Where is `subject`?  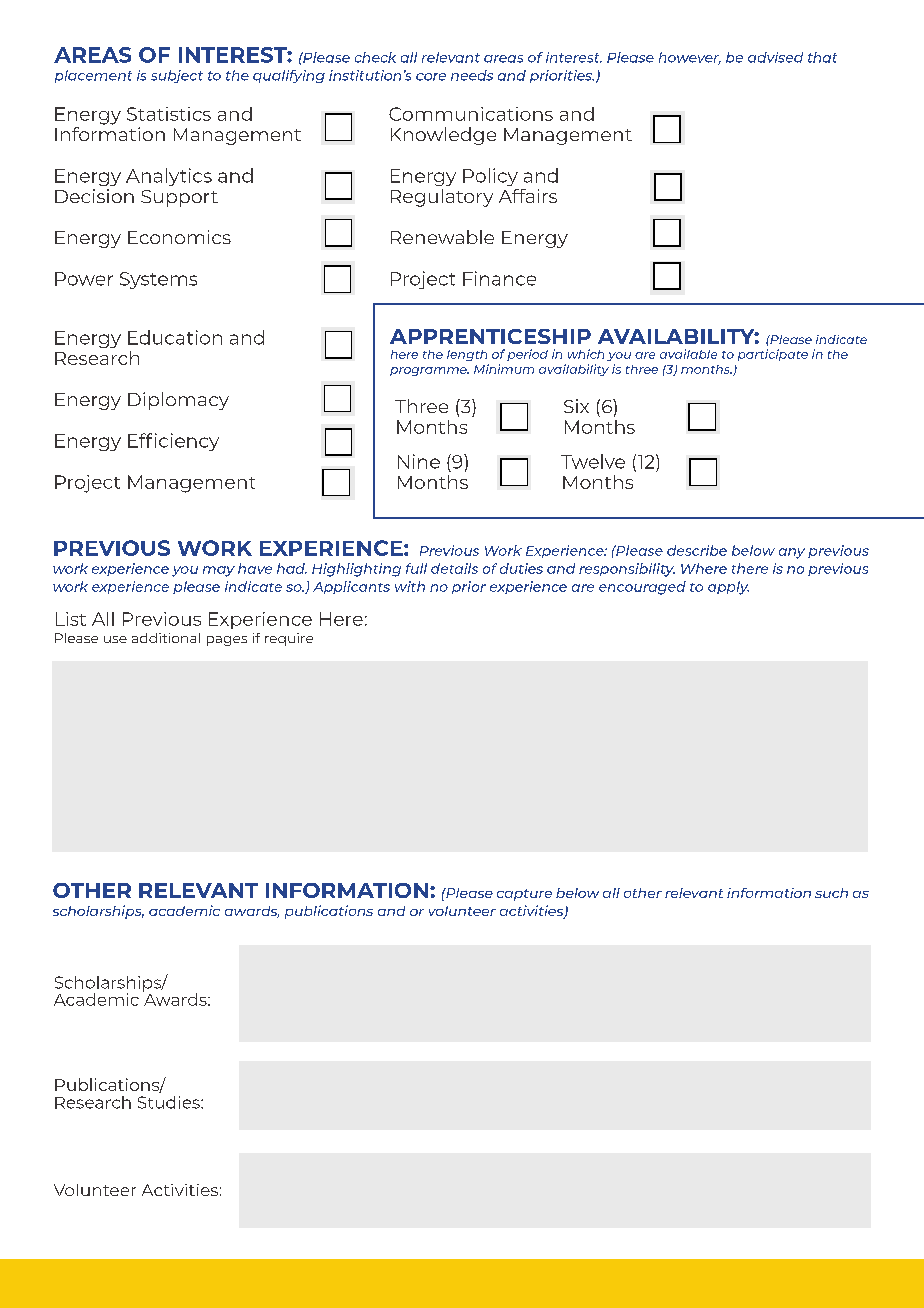
subject is located at coordinates (177, 76).
